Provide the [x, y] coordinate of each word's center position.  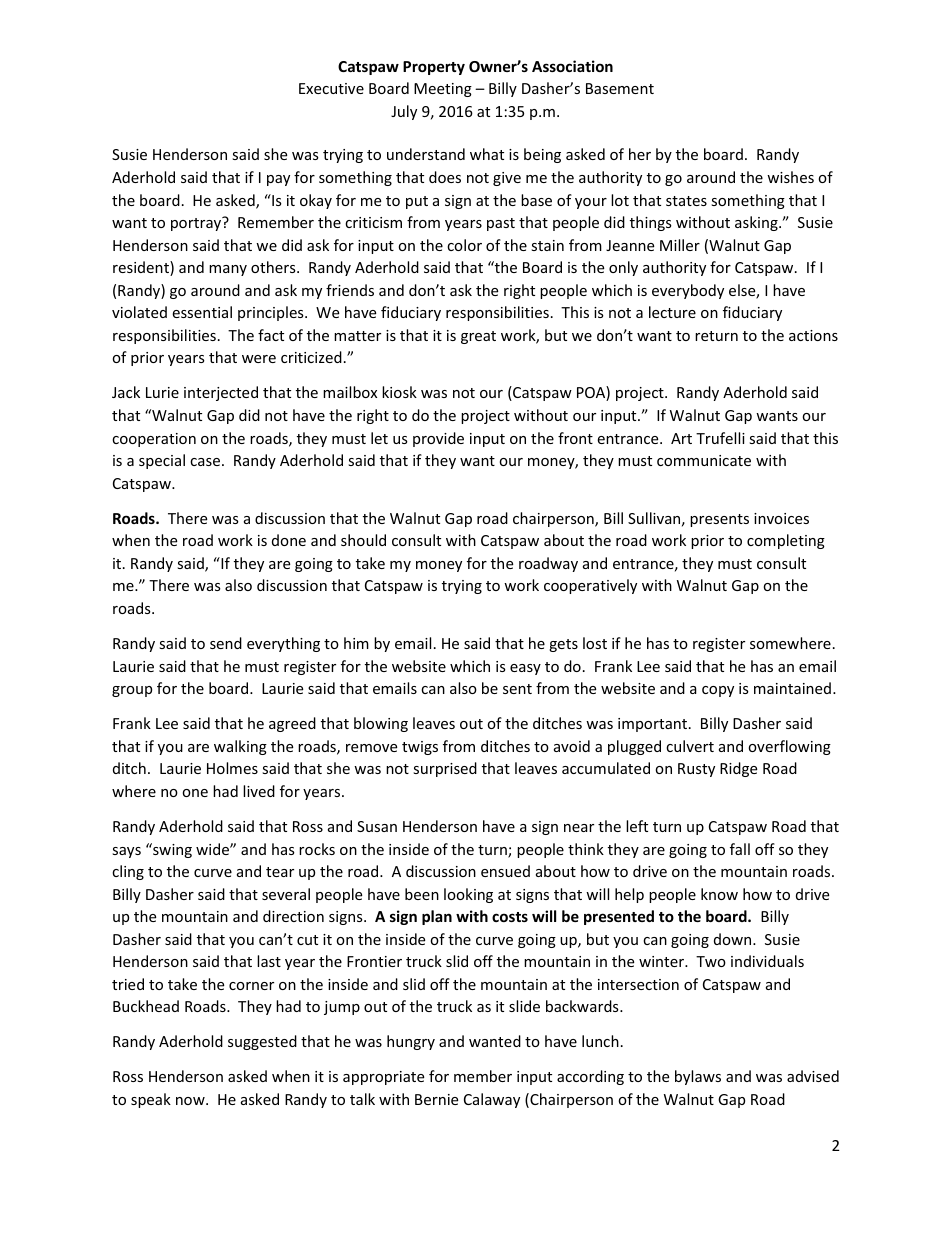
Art [681, 438]
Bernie [436, 1099]
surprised [445, 769]
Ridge [738, 769]
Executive [331, 88]
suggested [262, 1042]
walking [240, 747]
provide [438, 439]
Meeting [443, 90]
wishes [790, 177]
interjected [221, 393]
